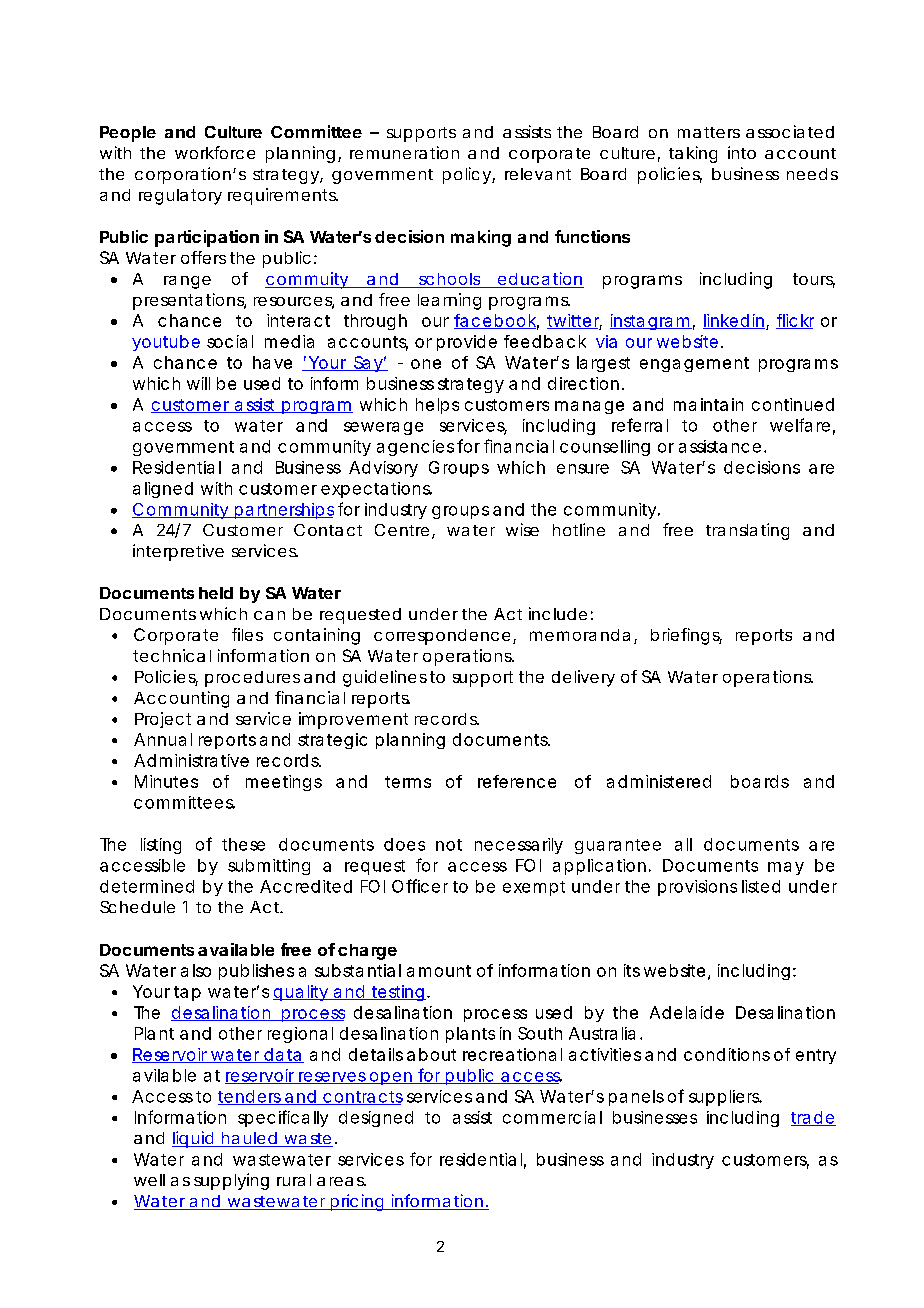  I want to click on supplying, so click(231, 1181).
